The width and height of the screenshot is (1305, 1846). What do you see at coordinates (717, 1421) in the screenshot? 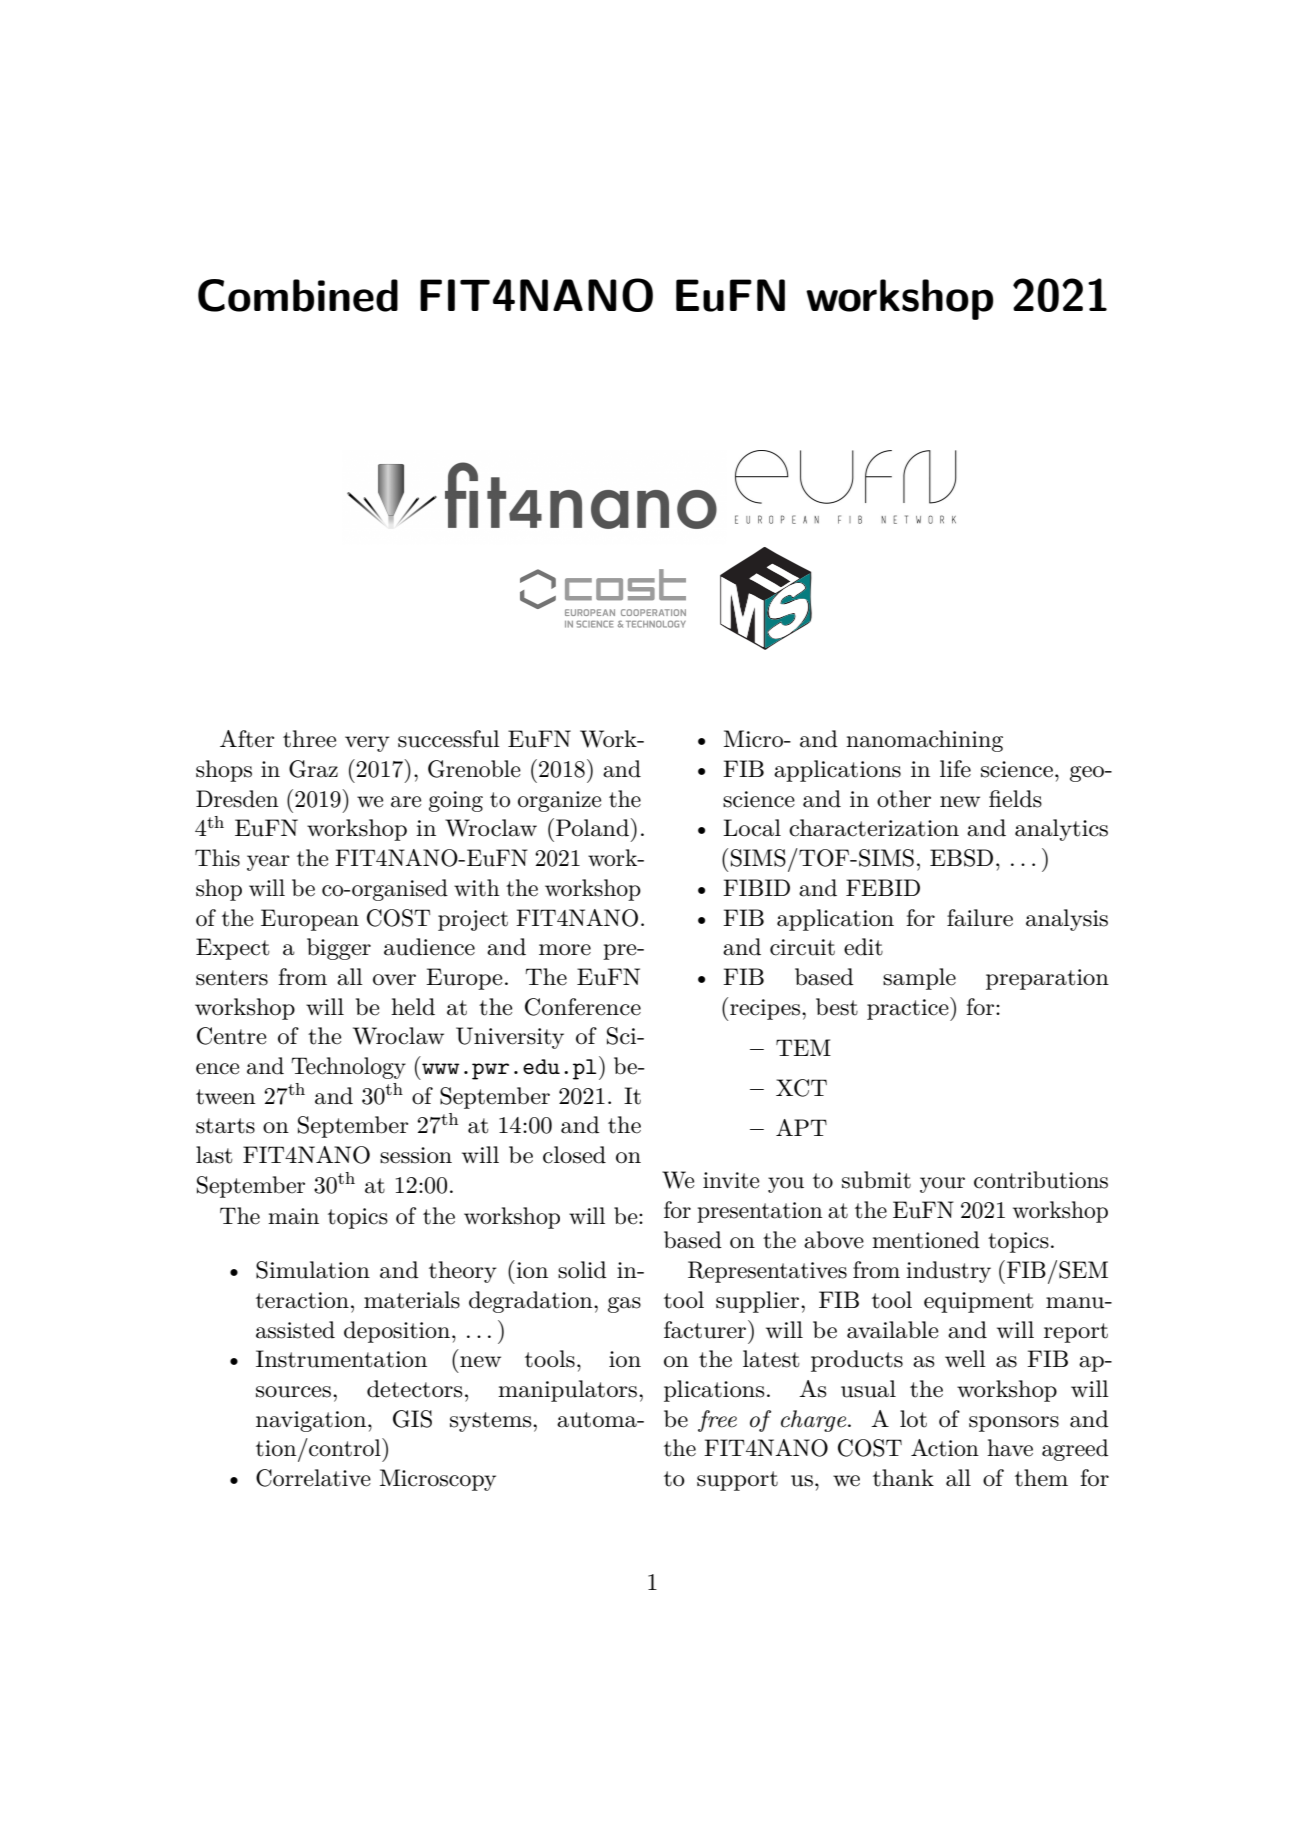
I see `free` at bounding box center [717, 1421].
